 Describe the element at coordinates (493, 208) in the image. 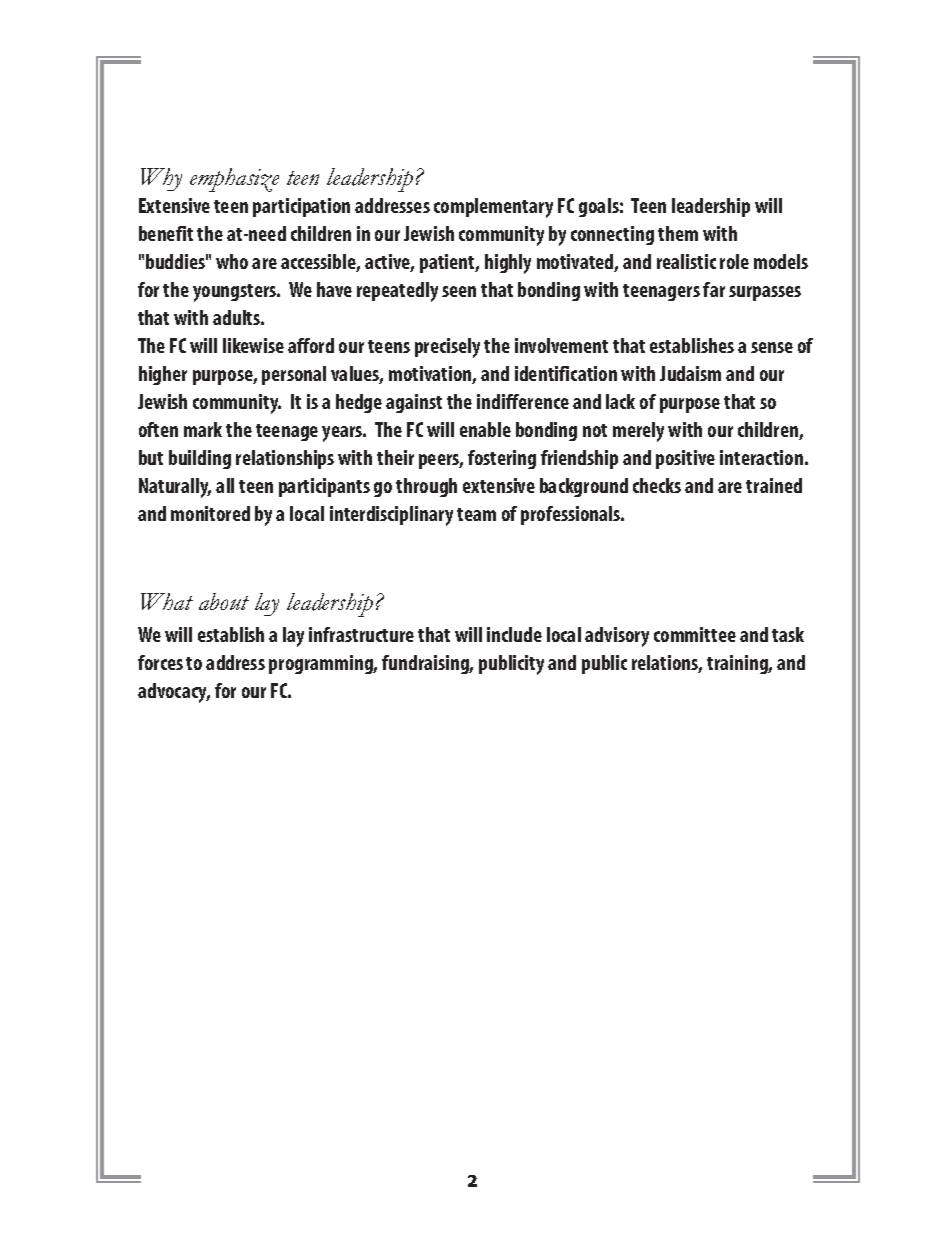

I see `complementary` at that location.
